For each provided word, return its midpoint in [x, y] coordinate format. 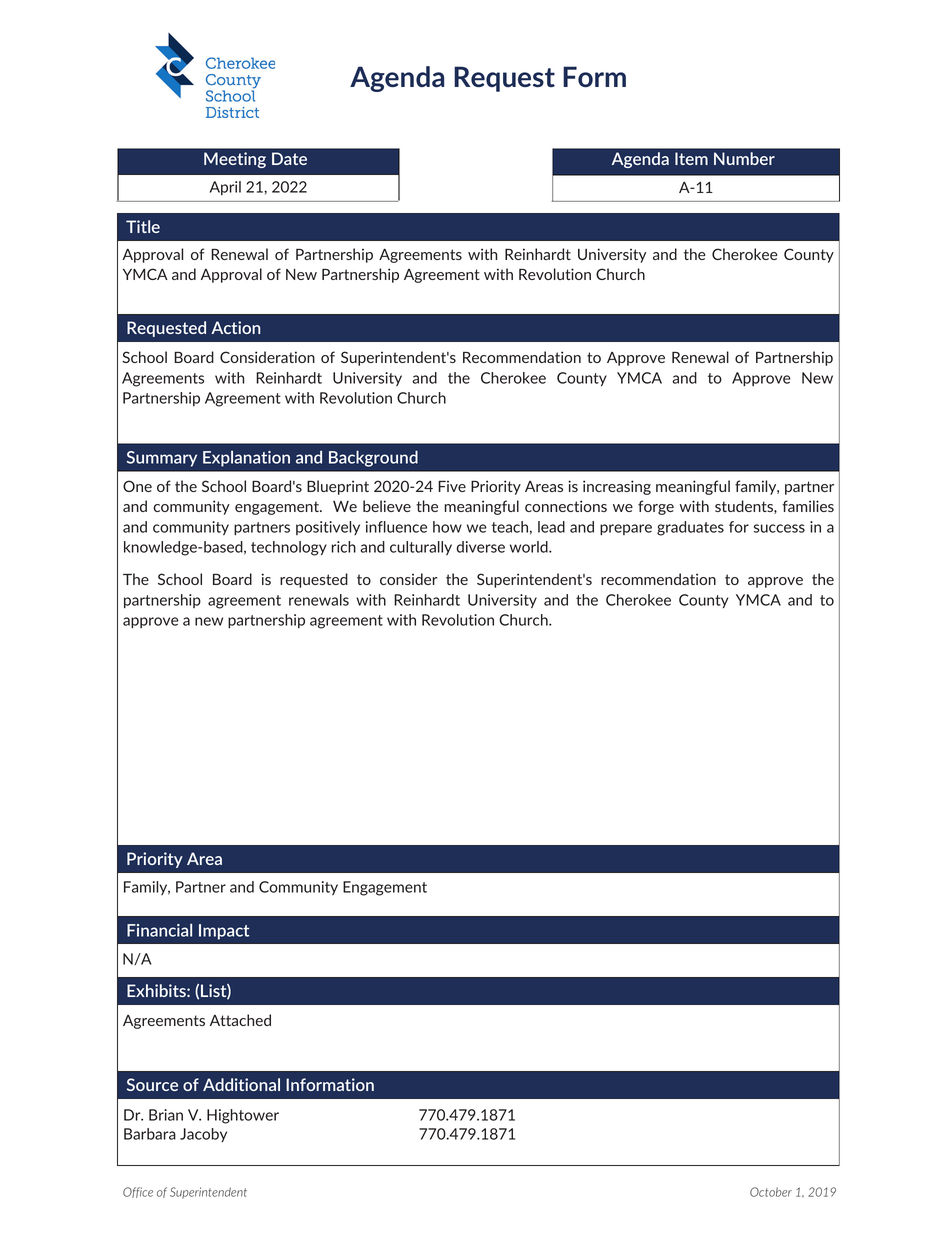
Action [235, 327]
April [225, 188]
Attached [240, 1020]
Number [744, 158]
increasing [617, 487]
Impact [224, 932]
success [779, 528]
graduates [690, 528]
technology [289, 548]
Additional [241, 1084]
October [771, 1192]
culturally [421, 548]
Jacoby [203, 1135]
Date [289, 158]
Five [452, 486]
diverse [480, 547]
